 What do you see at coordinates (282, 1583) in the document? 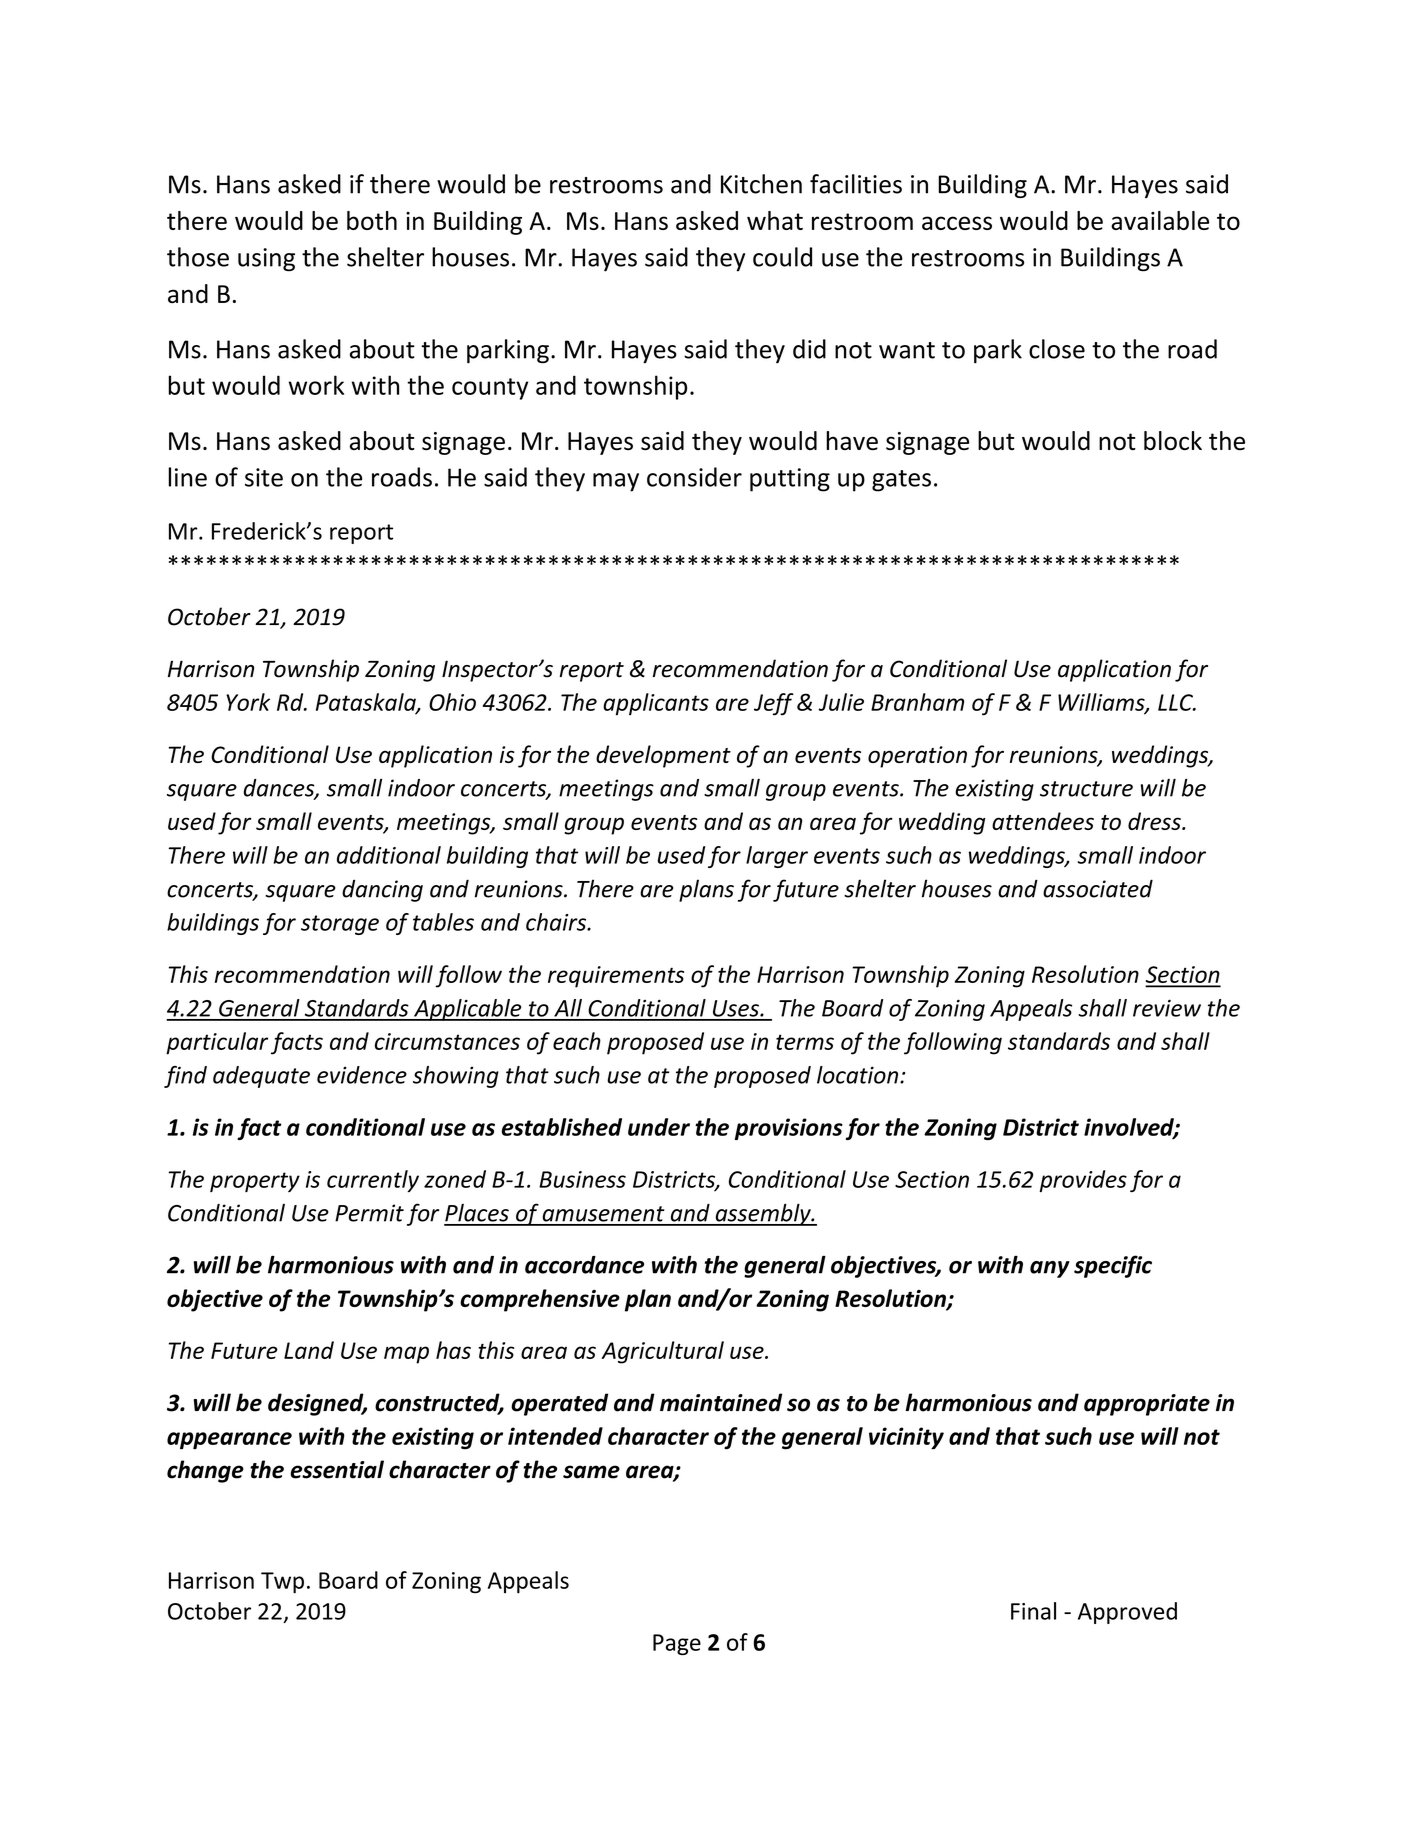
I see `Twp` at bounding box center [282, 1583].
